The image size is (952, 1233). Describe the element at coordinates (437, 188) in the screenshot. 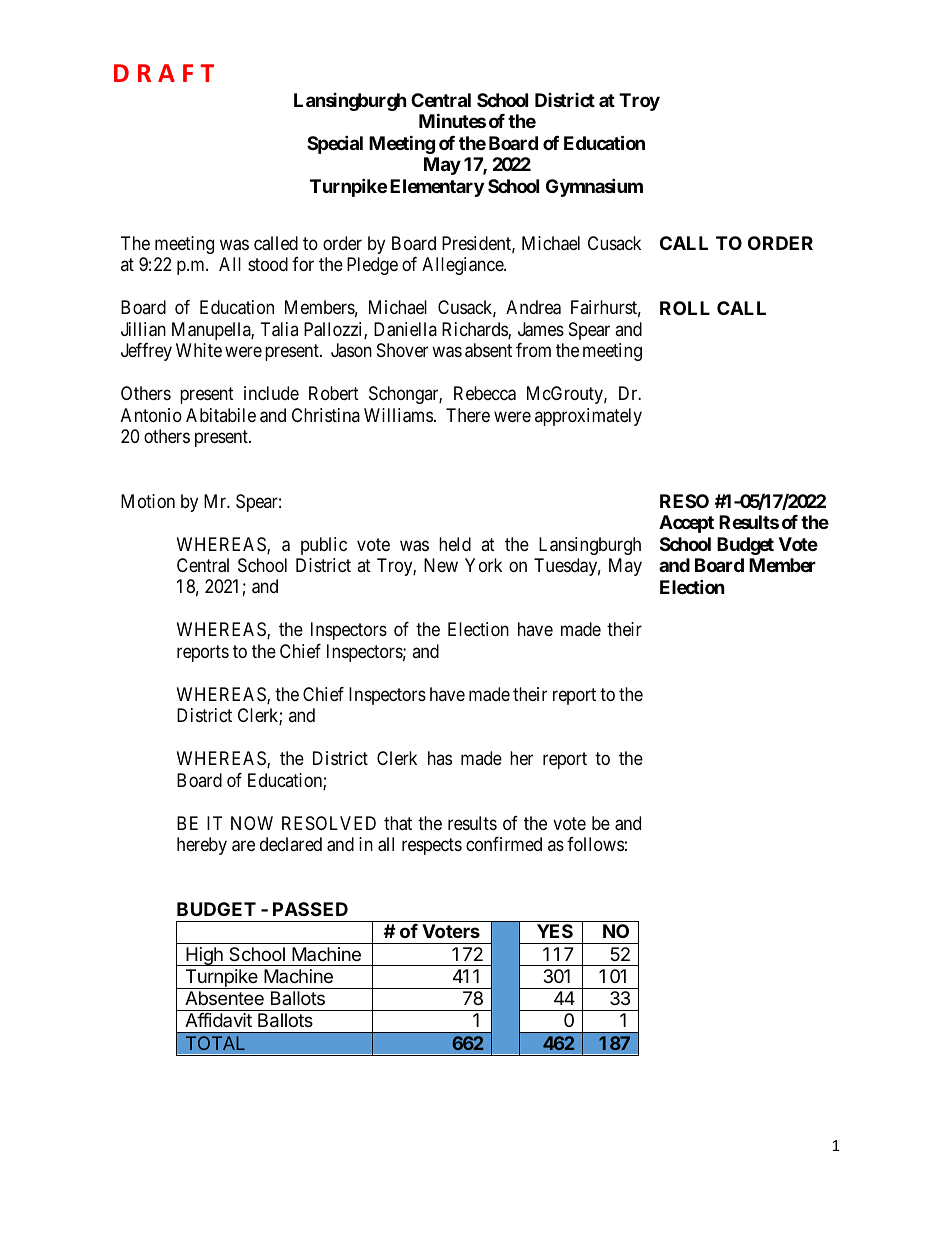

I see `Elementary` at that location.
